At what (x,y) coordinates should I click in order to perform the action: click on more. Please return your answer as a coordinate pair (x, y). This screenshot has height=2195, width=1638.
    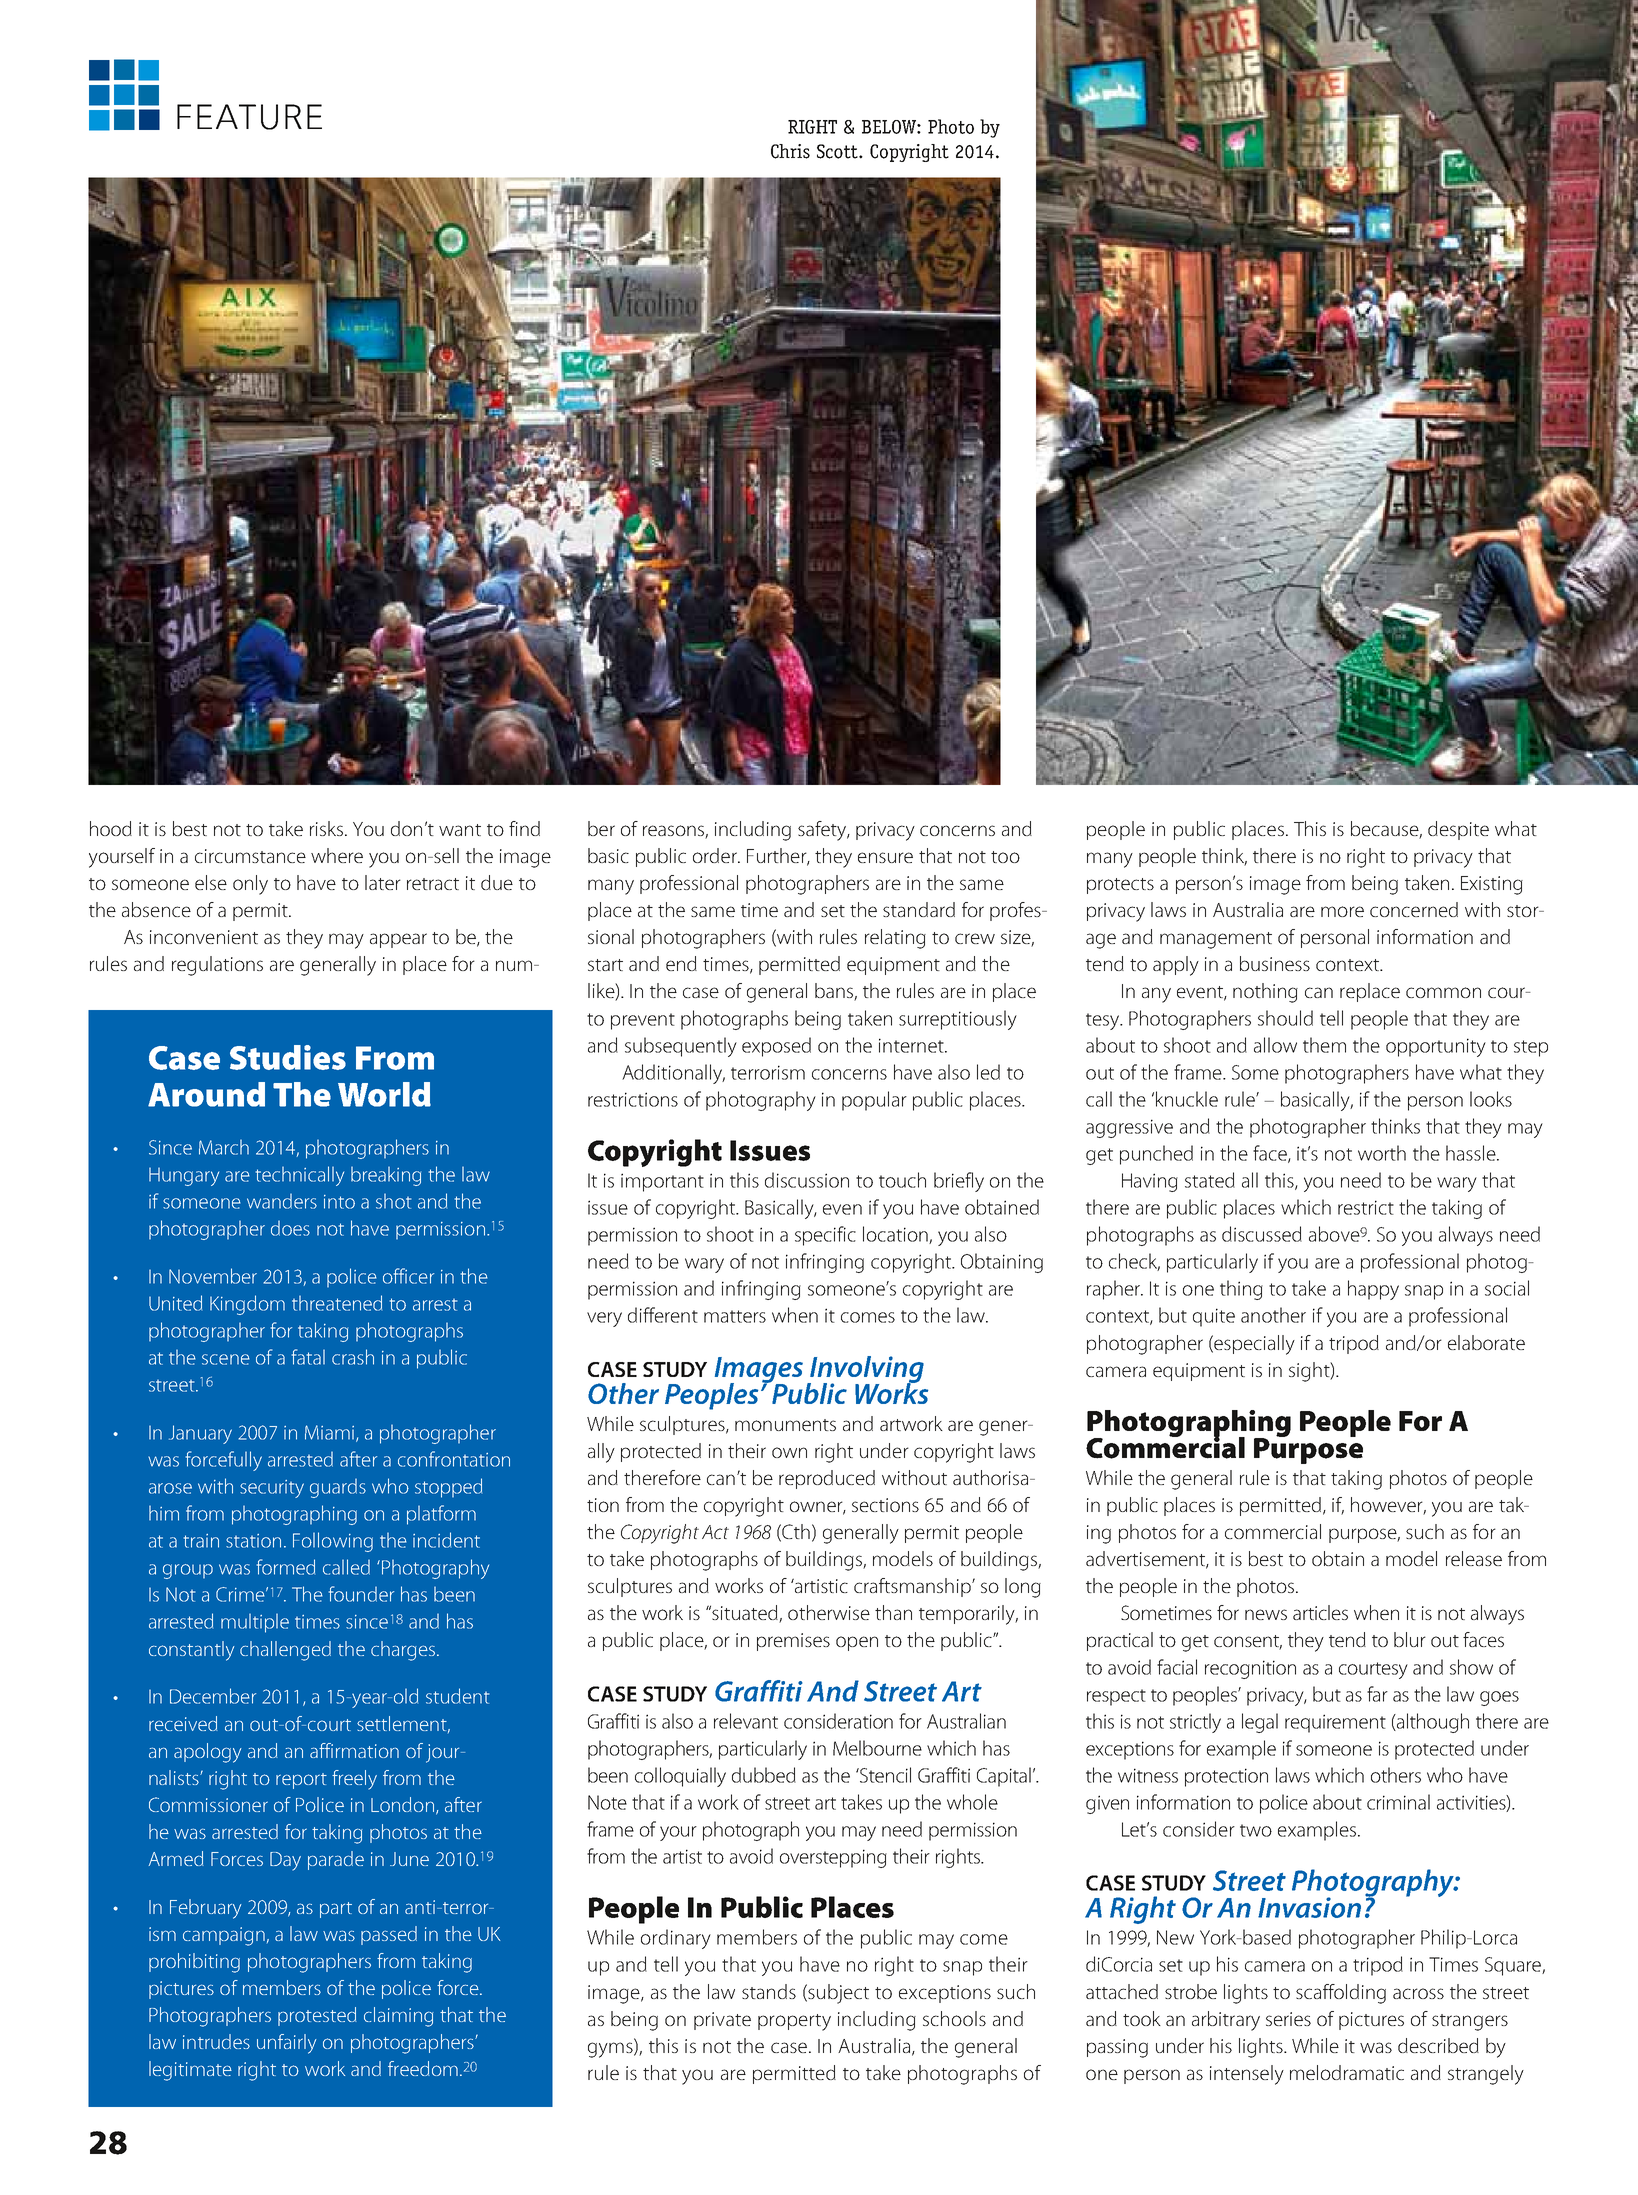
    Looking at the image, I should click on (1342, 911).
